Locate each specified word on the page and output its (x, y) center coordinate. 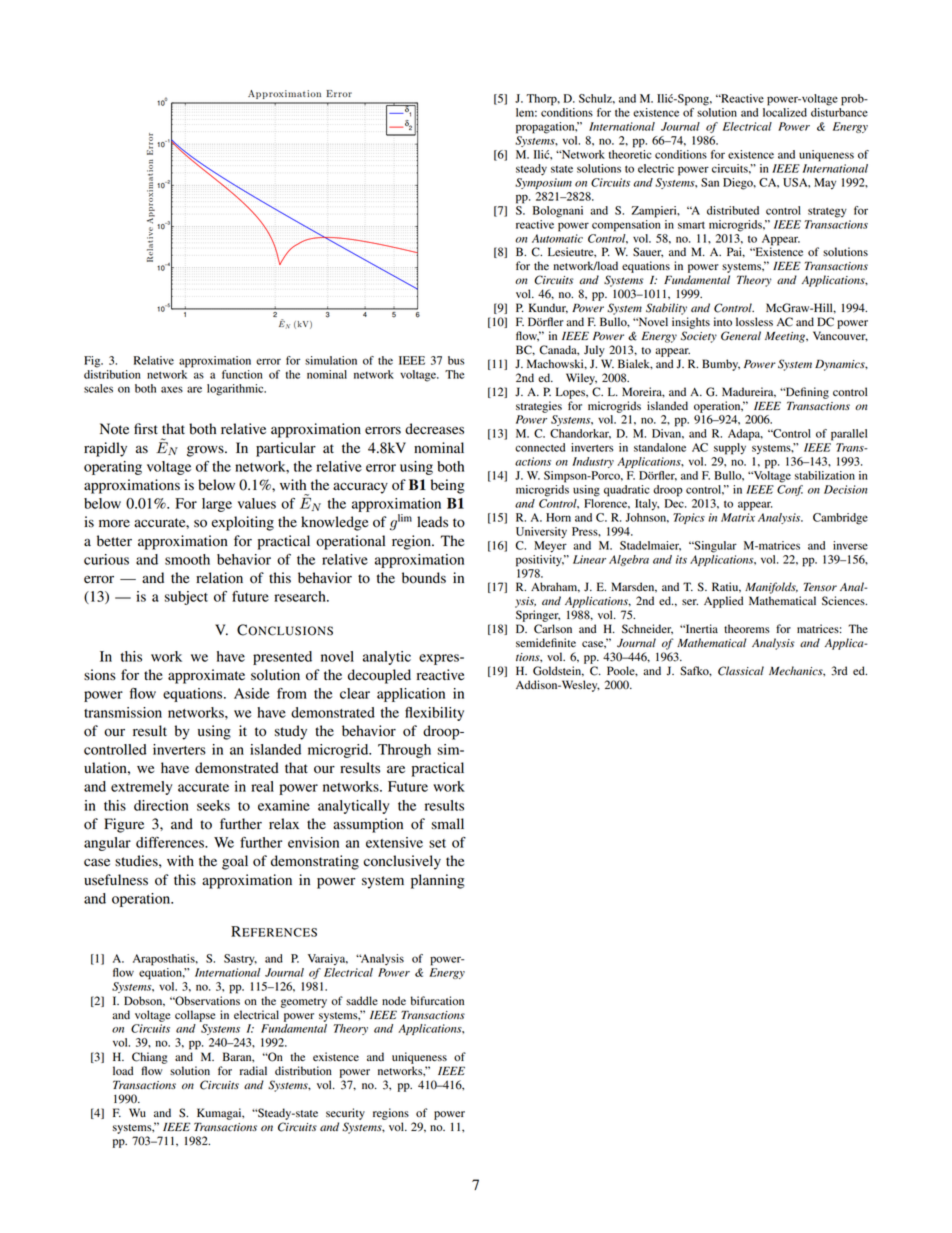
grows (206, 451)
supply (730, 449)
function (242, 374)
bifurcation (437, 1001)
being (448, 486)
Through (404, 751)
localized (785, 112)
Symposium (543, 183)
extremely (141, 788)
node (394, 1000)
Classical (741, 671)
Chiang (150, 1058)
